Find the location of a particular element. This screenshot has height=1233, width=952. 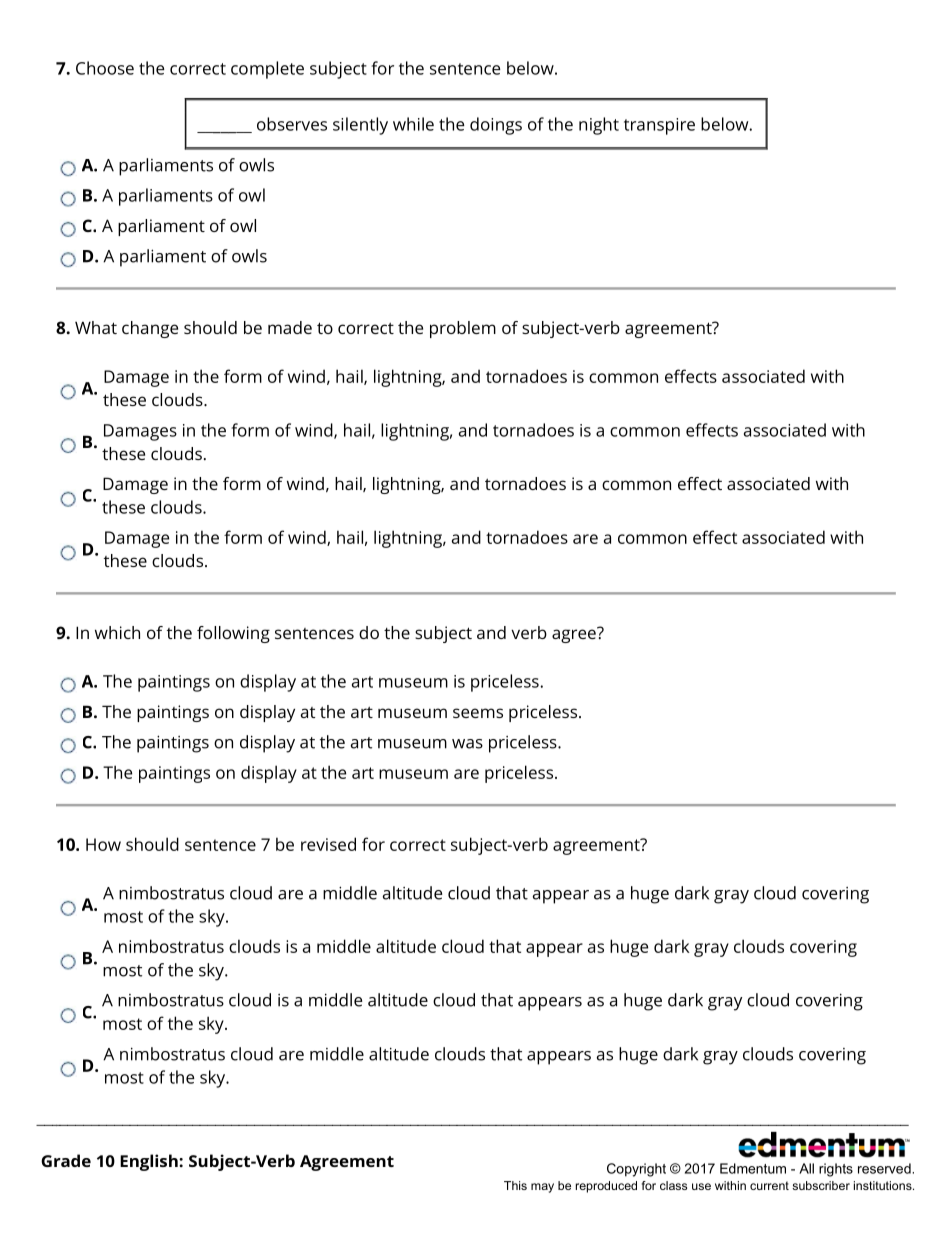

seems is located at coordinates (478, 713).
